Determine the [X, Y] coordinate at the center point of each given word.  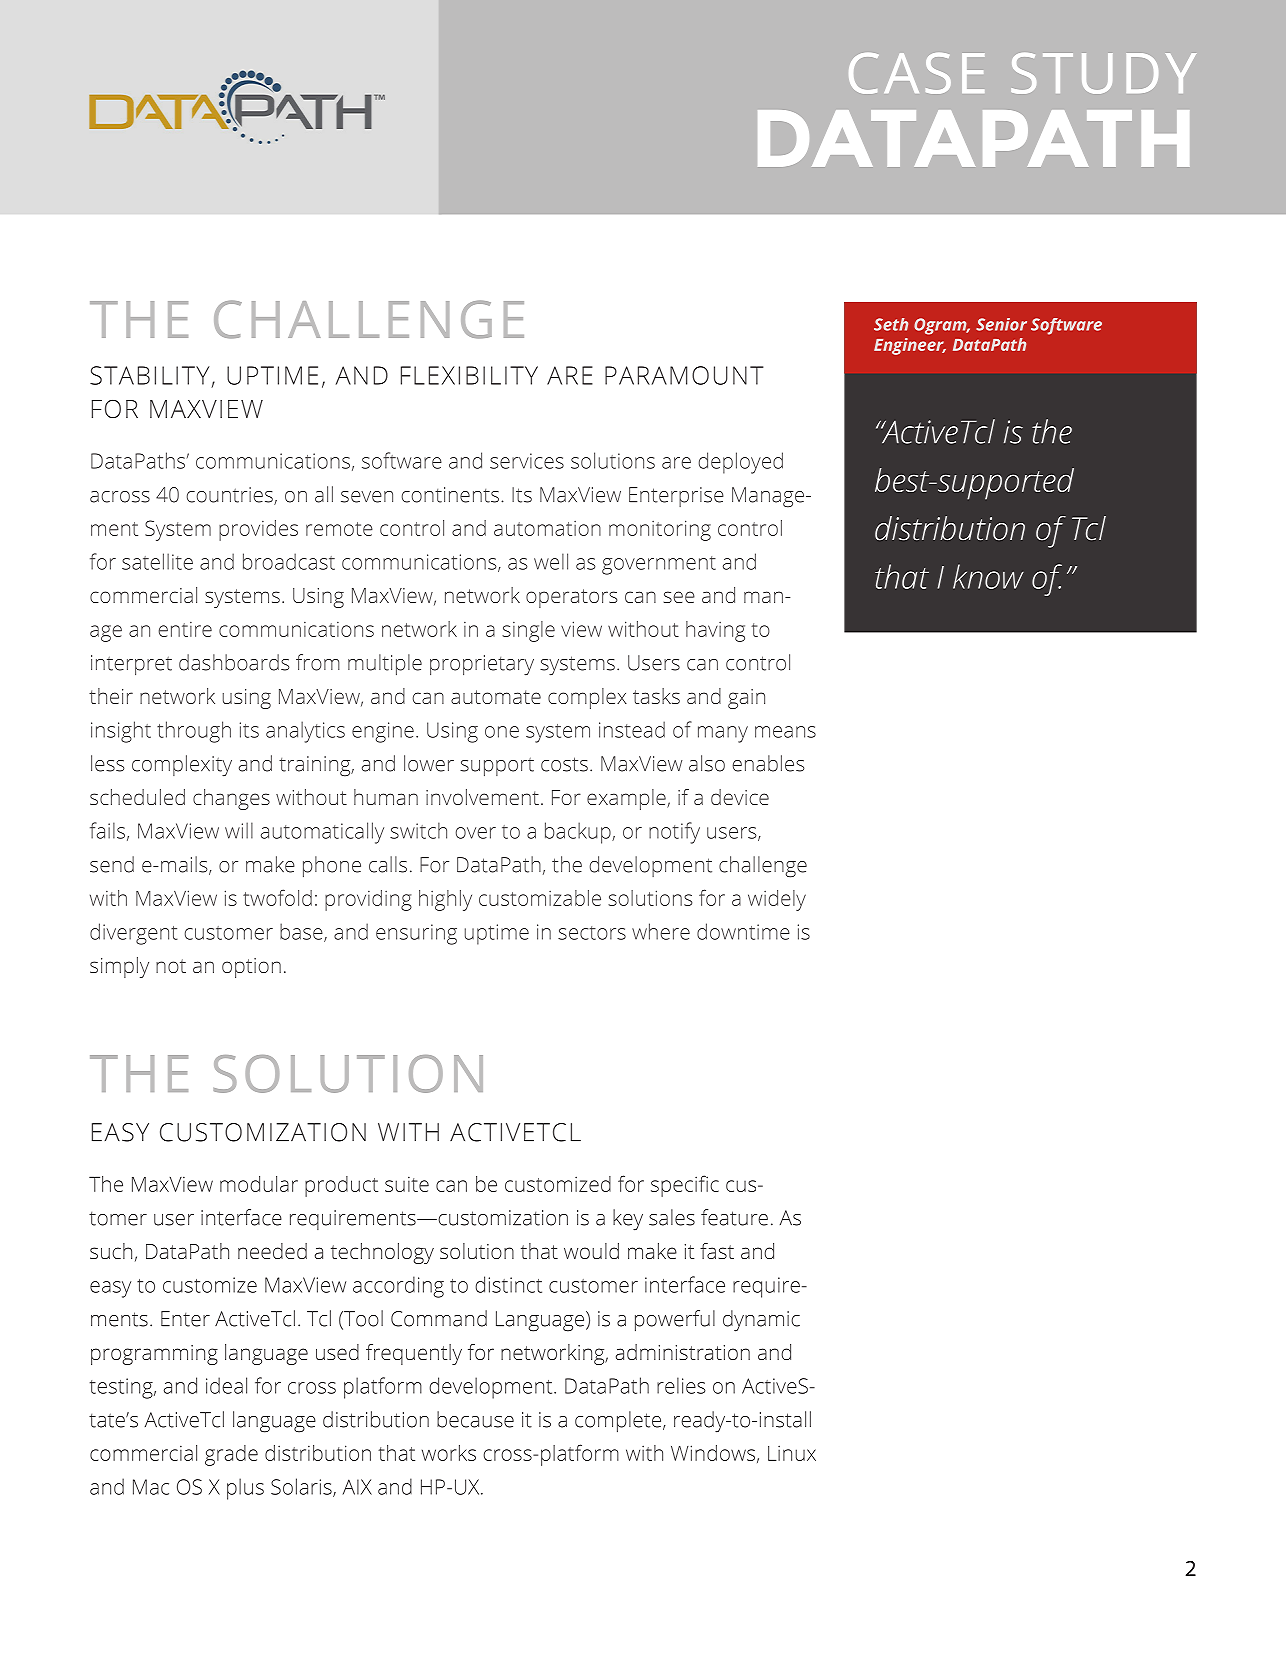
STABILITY [149, 375]
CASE [916, 73]
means [785, 732]
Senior [1001, 324]
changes [231, 799]
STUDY [1103, 73]
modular [259, 1184]
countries [231, 496]
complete [618, 1422]
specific [685, 1186]
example [627, 799]
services [527, 461]
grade [231, 1455]
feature [734, 1217]
